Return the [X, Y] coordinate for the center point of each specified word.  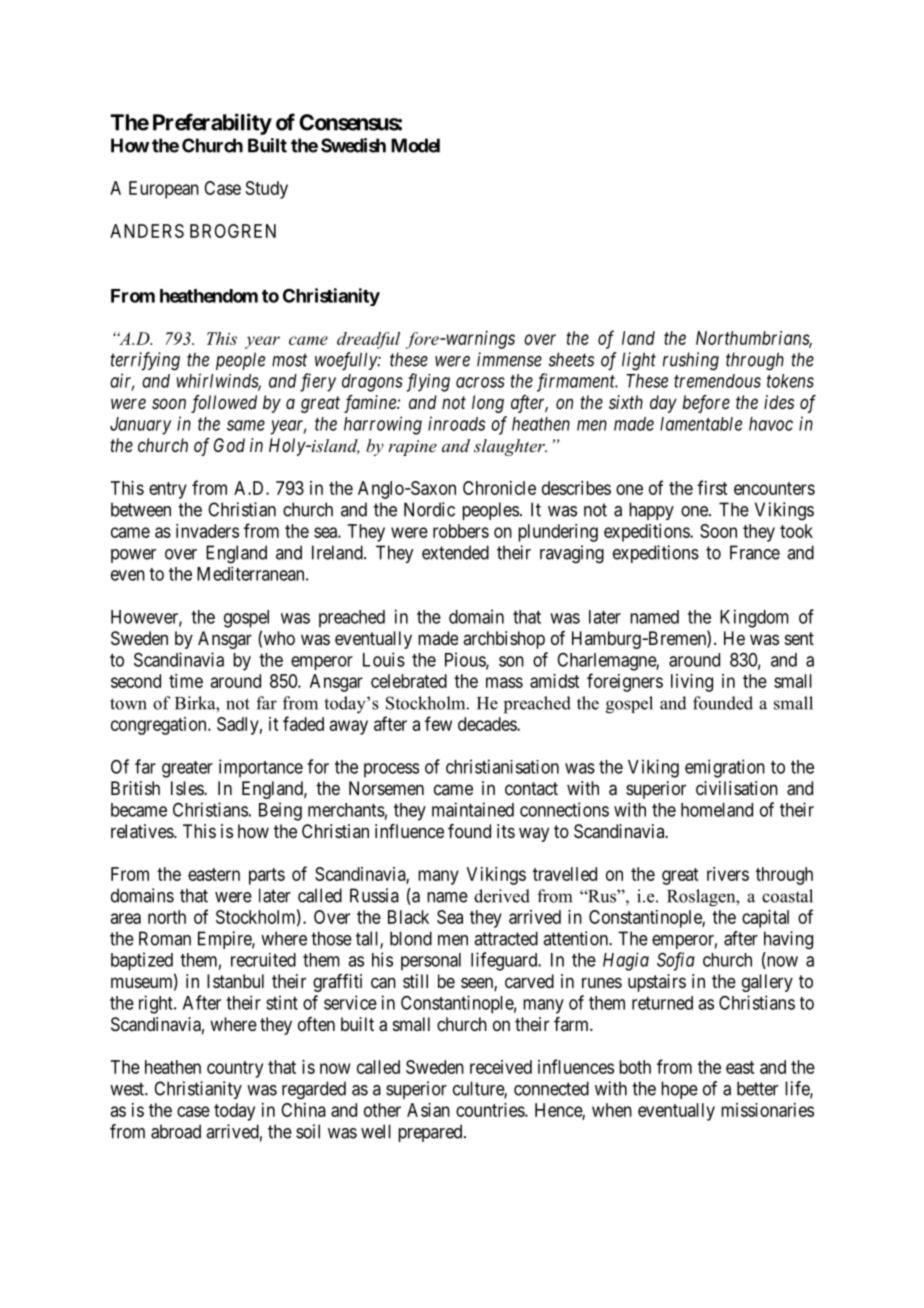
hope [679, 1090]
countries [491, 1110]
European [164, 190]
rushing [691, 361]
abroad [176, 1131]
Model [415, 145]
